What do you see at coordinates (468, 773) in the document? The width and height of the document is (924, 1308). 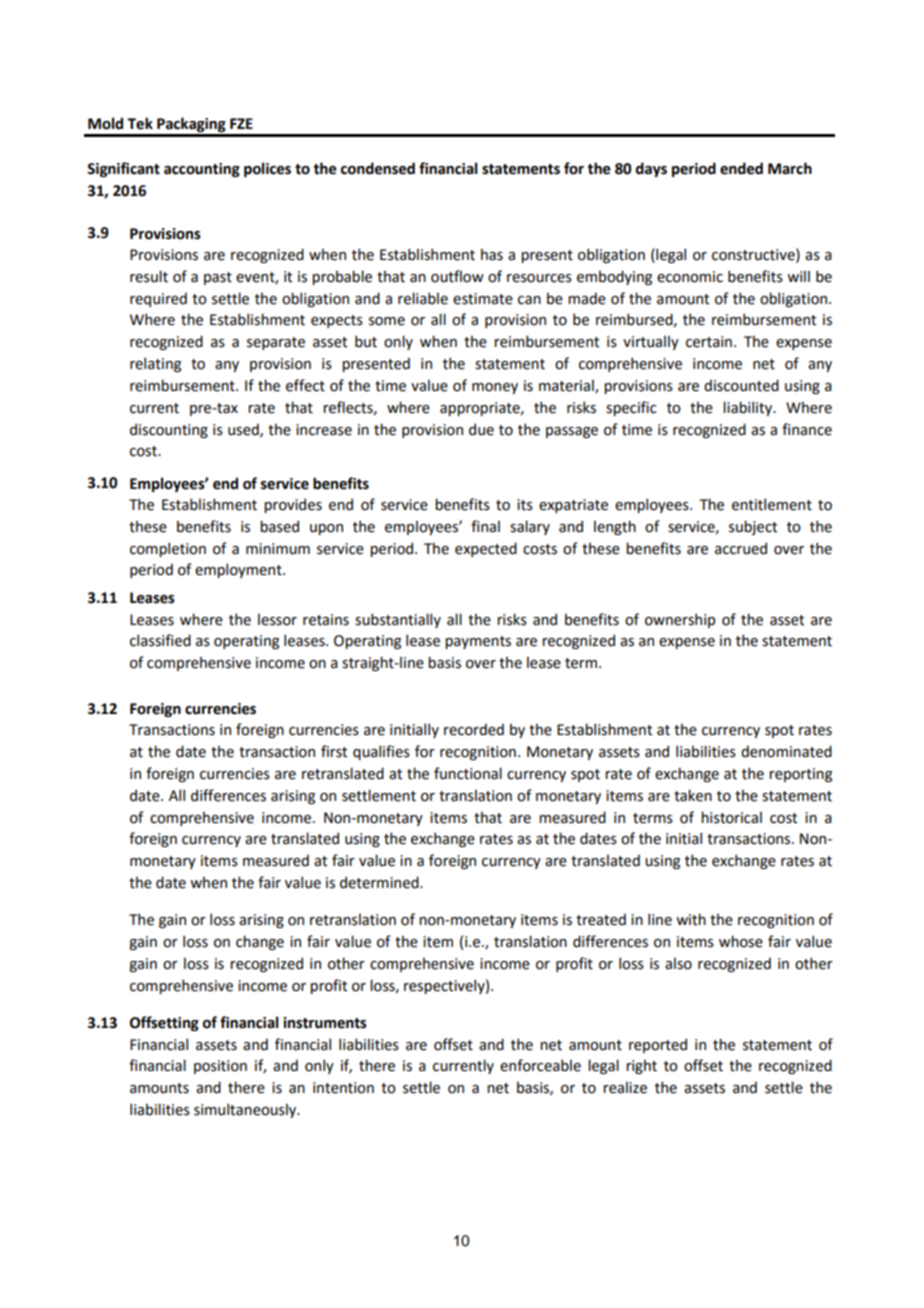 I see `functional` at bounding box center [468, 773].
